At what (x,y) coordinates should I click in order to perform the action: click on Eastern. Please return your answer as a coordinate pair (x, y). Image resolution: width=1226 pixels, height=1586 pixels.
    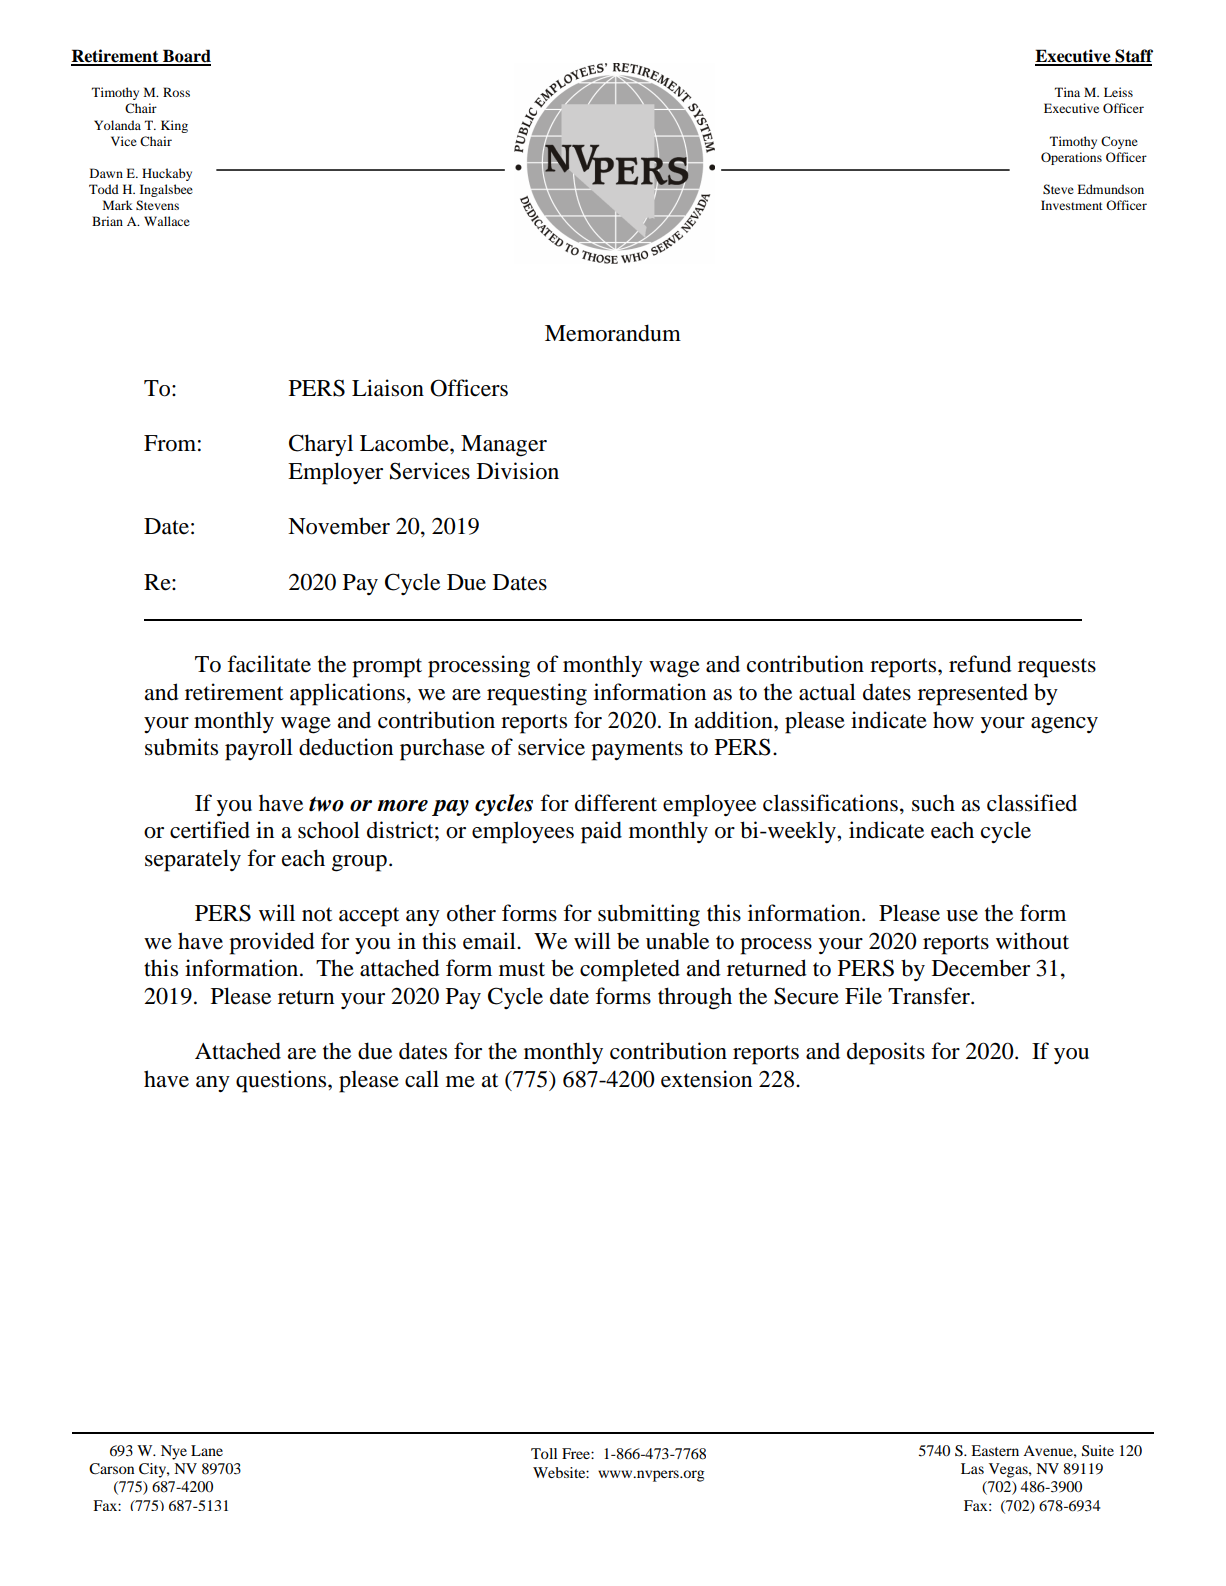
    Looking at the image, I should click on (995, 1450).
